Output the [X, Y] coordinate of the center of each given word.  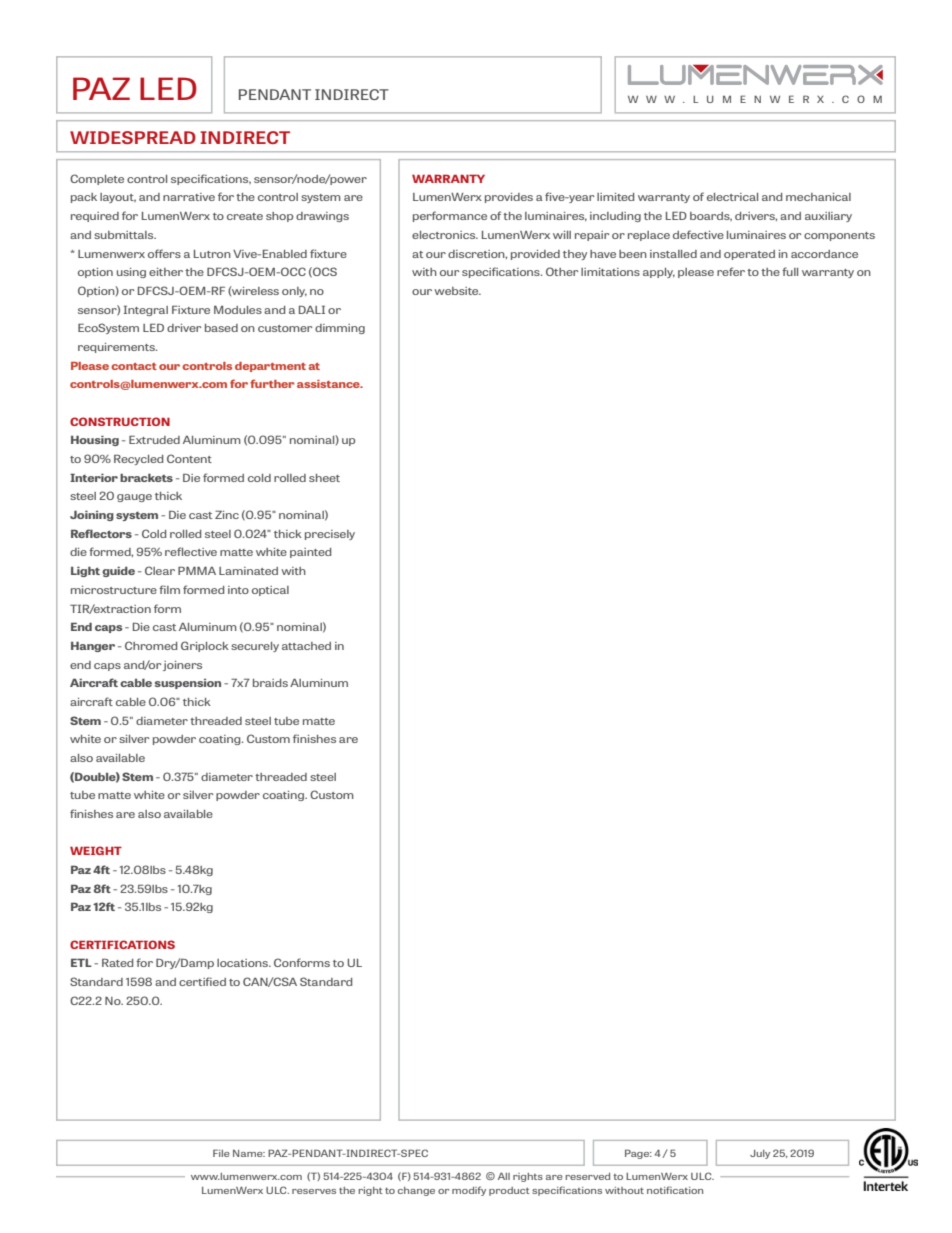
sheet [324, 478]
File [221, 1153]
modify [469, 1191]
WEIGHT [96, 850]
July [760, 1154]
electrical [732, 197]
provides [509, 198]
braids [270, 683]
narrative [189, 197]
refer [731, 271]
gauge [134, 498]
